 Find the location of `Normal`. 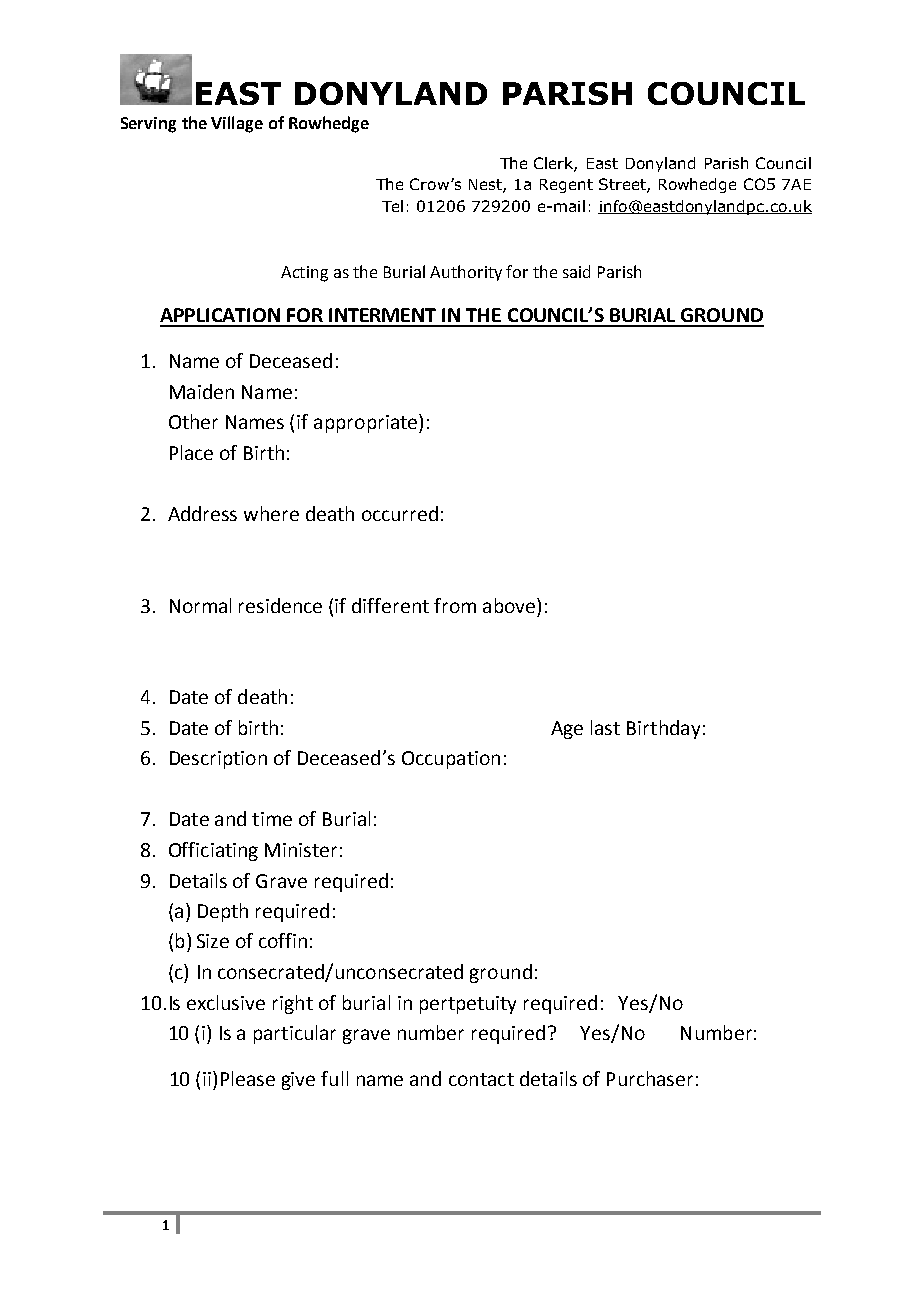

Normal is located at coordinates (200, 605).
